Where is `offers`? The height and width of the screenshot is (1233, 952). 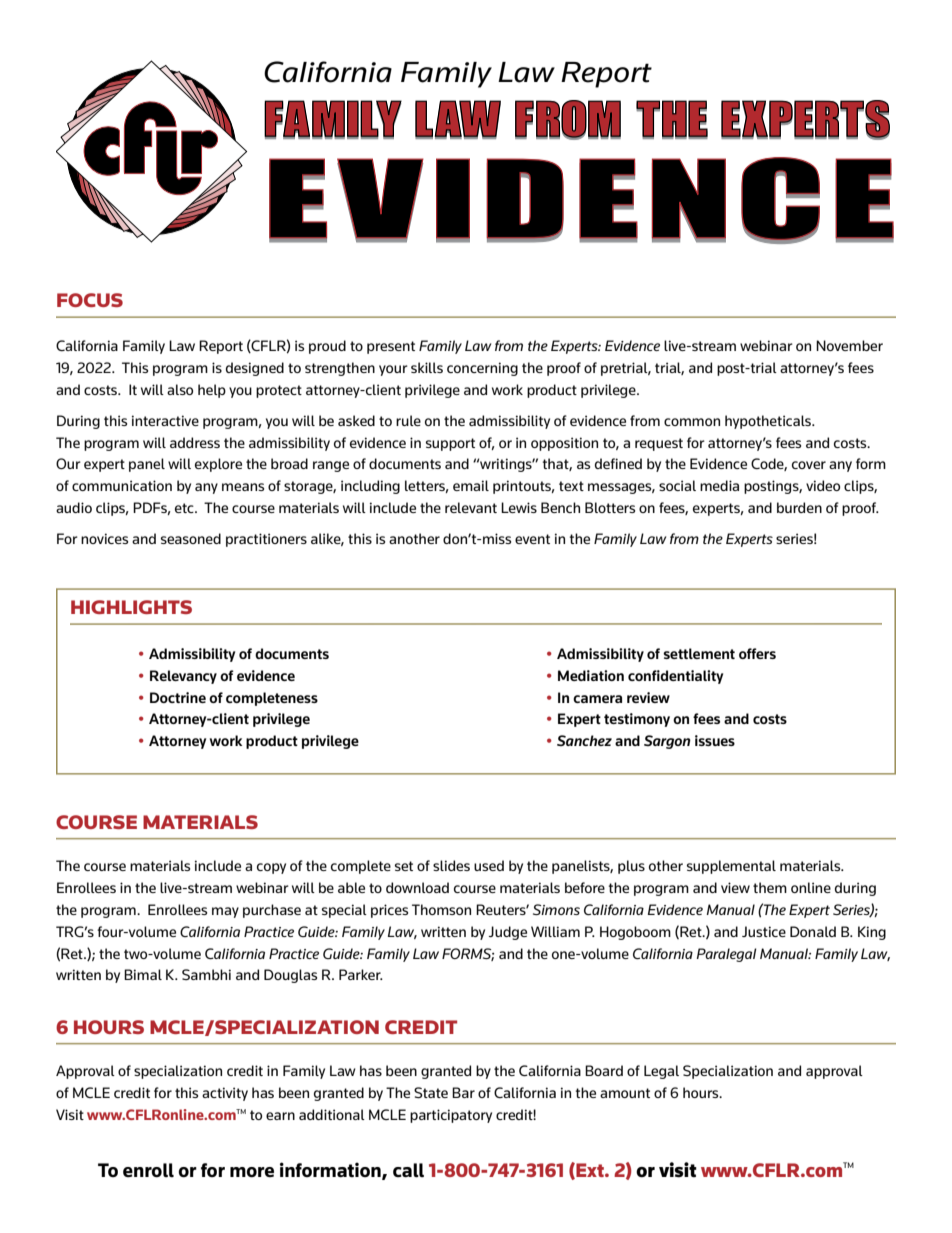 offers is located at coordinates (757, 653).
